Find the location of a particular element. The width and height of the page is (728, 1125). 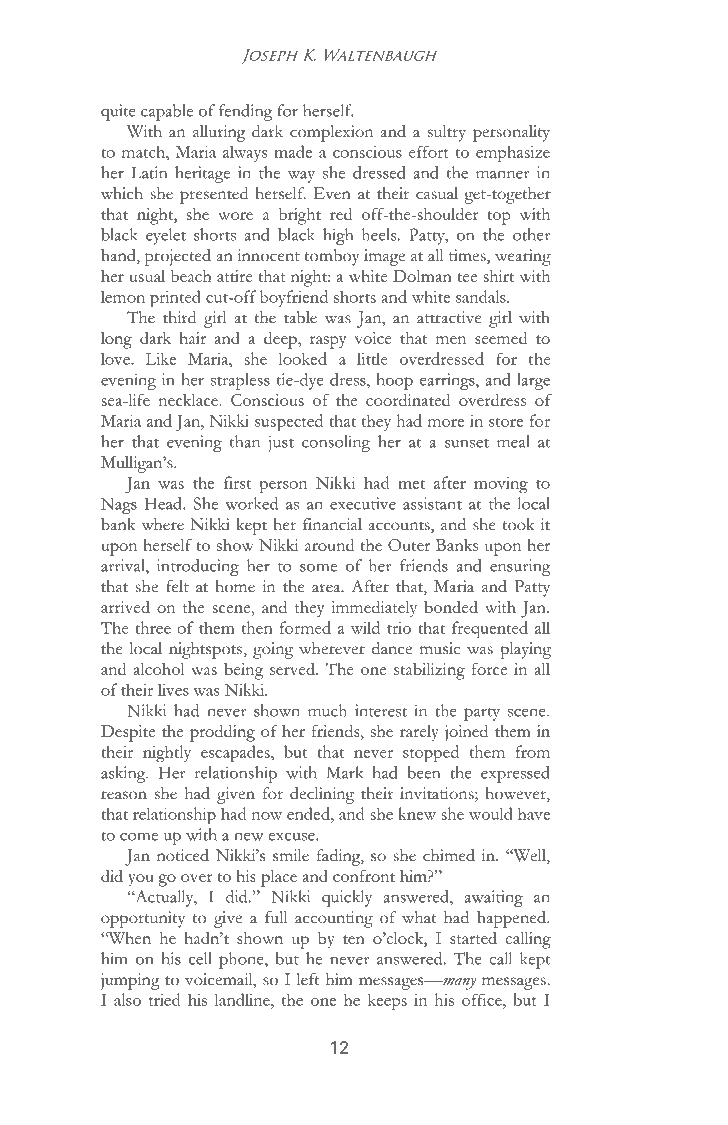

ensuring is located at coordinates (520, 567).
